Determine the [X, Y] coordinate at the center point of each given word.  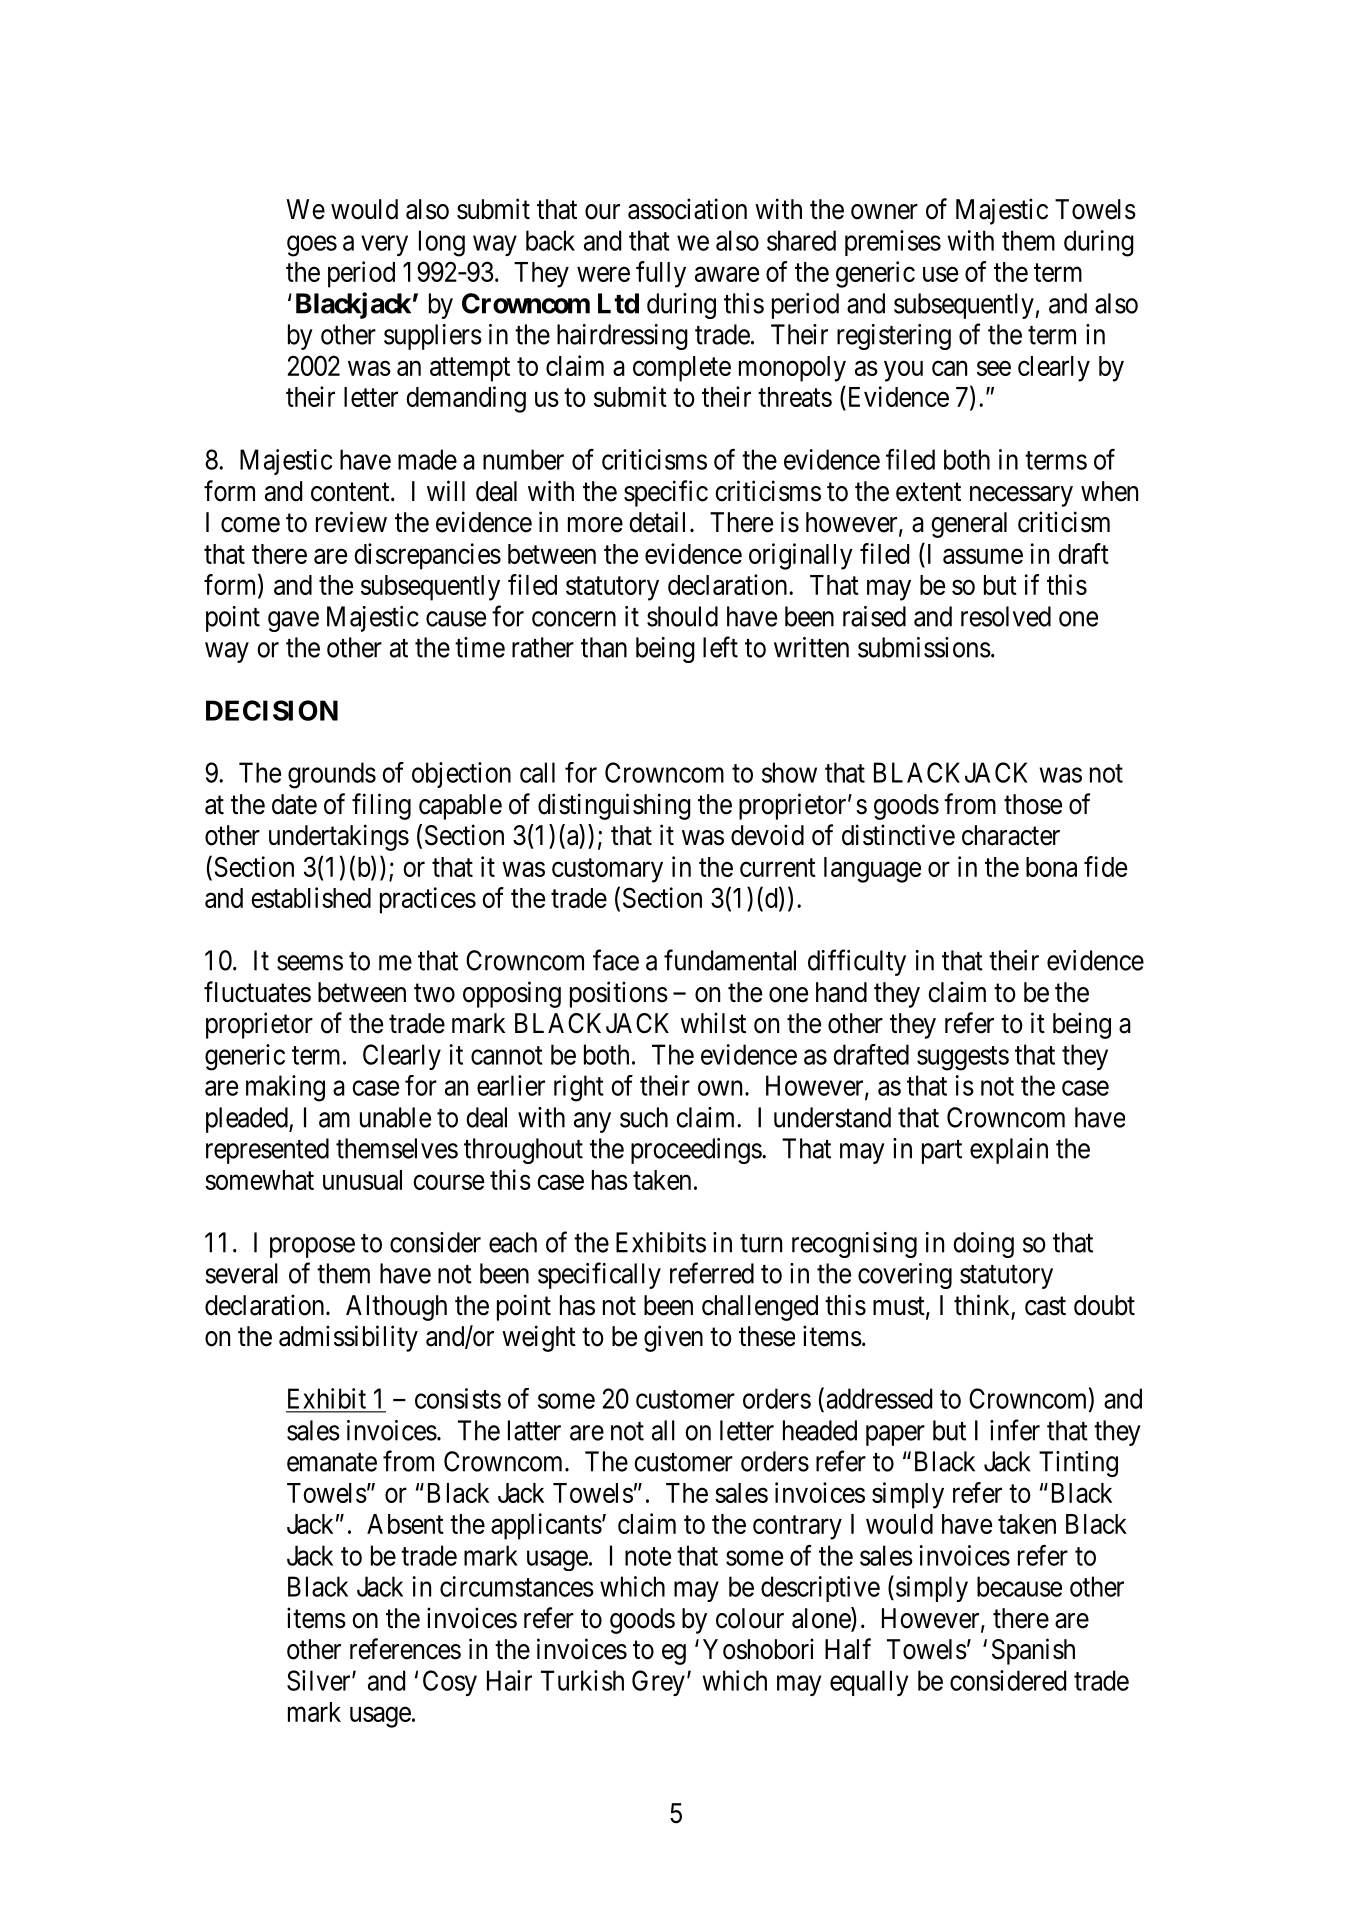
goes [312, 246]
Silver [320, 1680]
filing [381, 806]
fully [661, 274]
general [969, 525]
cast [1045, 1306]
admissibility [348, 1338]
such [644, 1117]
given [673, 1338]
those [1033, 804]
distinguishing [614, 806]
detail [657, 522]
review [351, 522]
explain [1009, 1151]
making [285, 1088]
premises [893, 243]
